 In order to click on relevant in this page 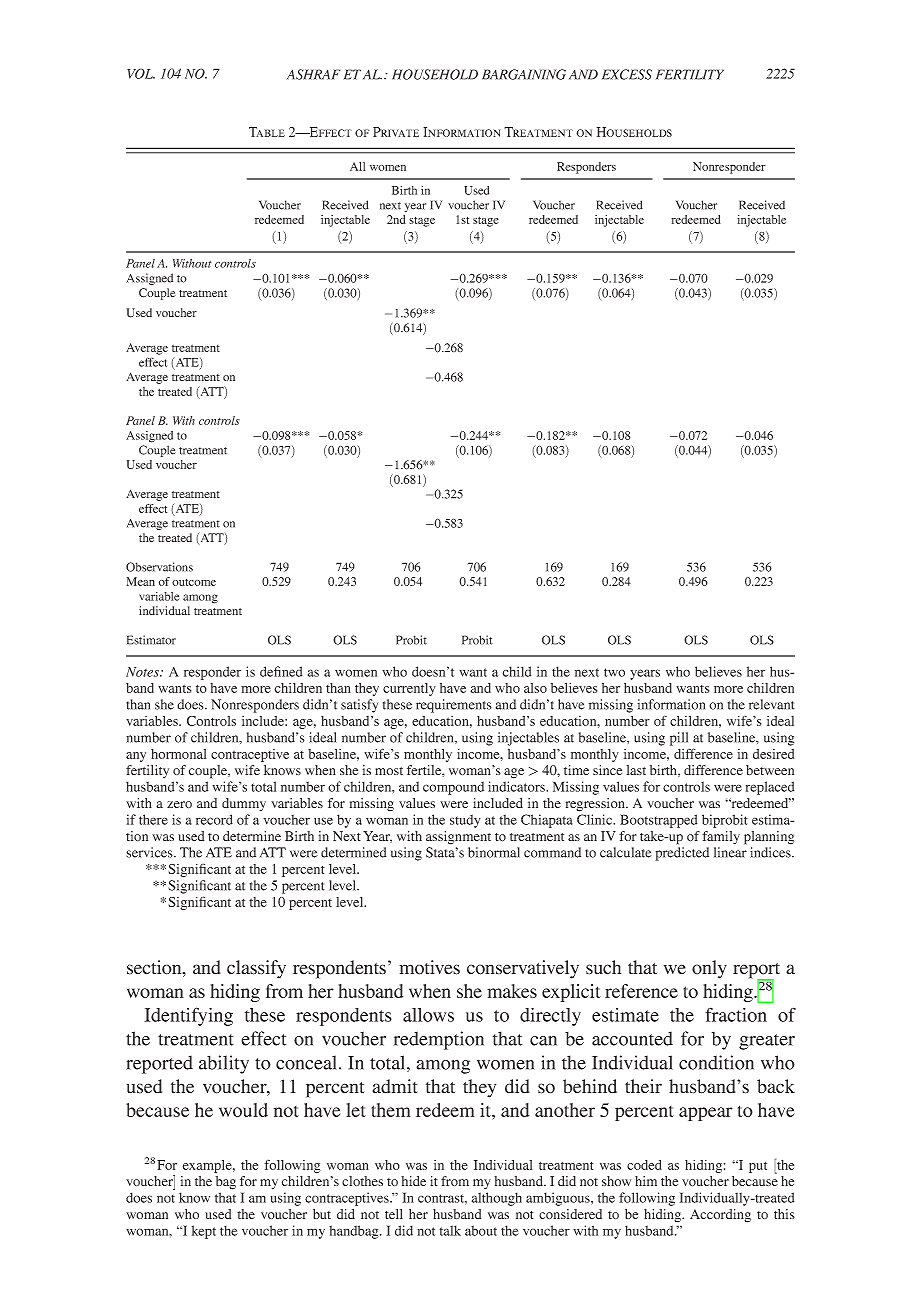, I will do `click(772, 704)`.
